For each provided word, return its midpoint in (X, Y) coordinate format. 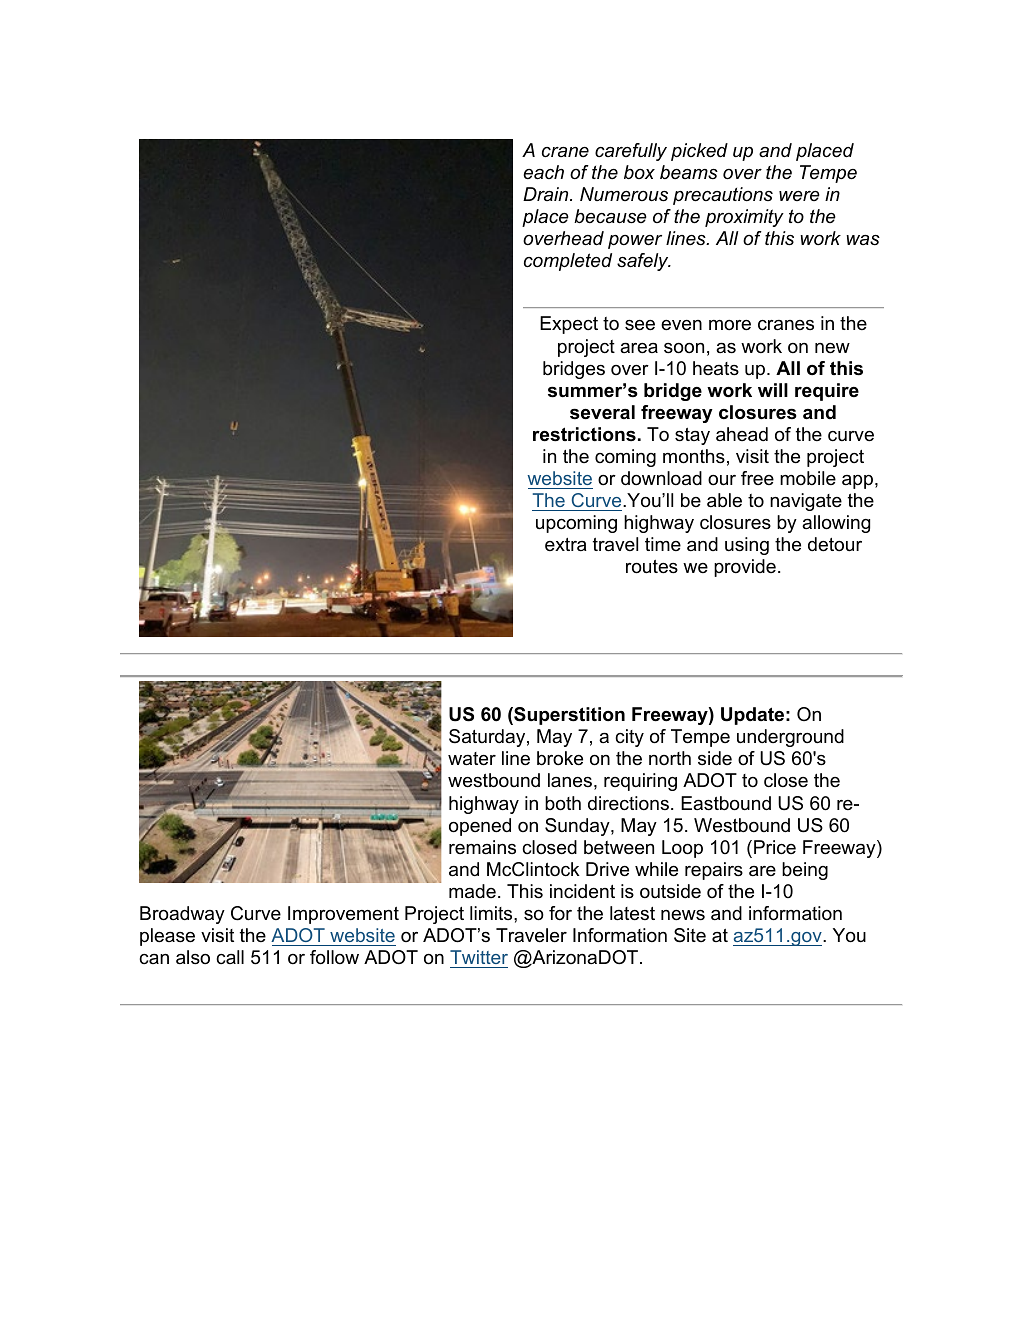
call (230, 957)
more (730, 325)
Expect (569, 325)
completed (568, 262)
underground (790, 738)
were (799, 196)
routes (652, 567)
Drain (547, 194)
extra (566, 544)
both (563, 803)
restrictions (584, 434)
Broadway (182, 915)
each (543, 172)
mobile (808, 478)
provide (745, 568)
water (472, 759)
